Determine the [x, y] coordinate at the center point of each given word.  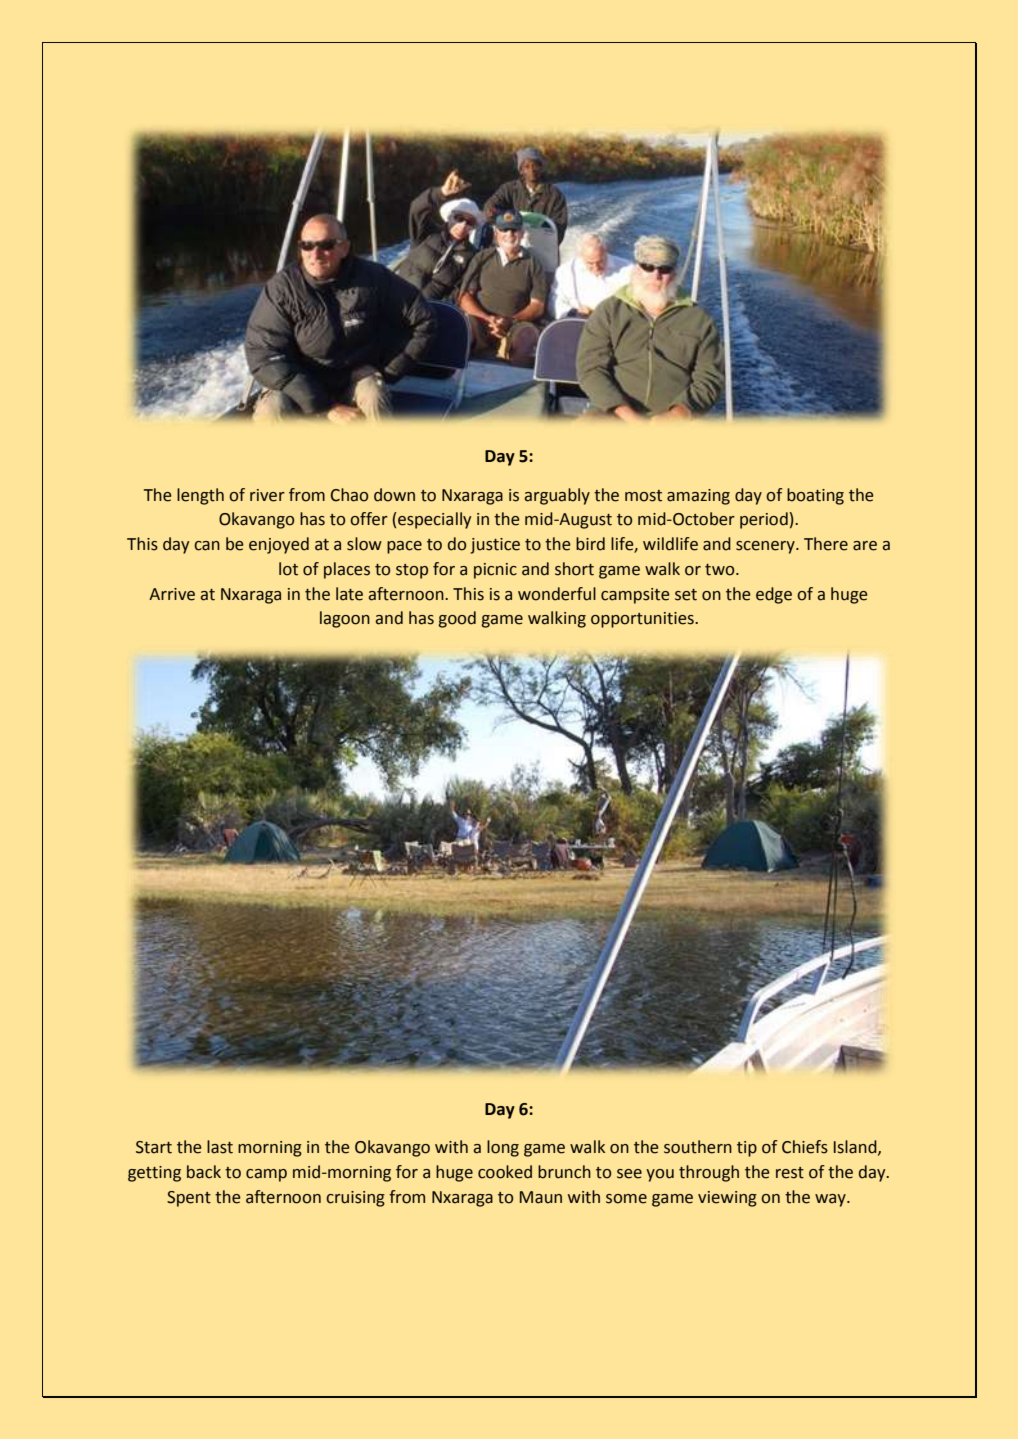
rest [790, 1173]
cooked [505, 1172]
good [457, 619]
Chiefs [805, 1147]
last [220, 1147]
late [349, 594]
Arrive [172, 594]
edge [774, 595]
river [267, 495]
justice [495, 546]
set [686, 595]
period [764, 520]
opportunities [643, 620]
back [204, 1172]
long [503, 1148]
